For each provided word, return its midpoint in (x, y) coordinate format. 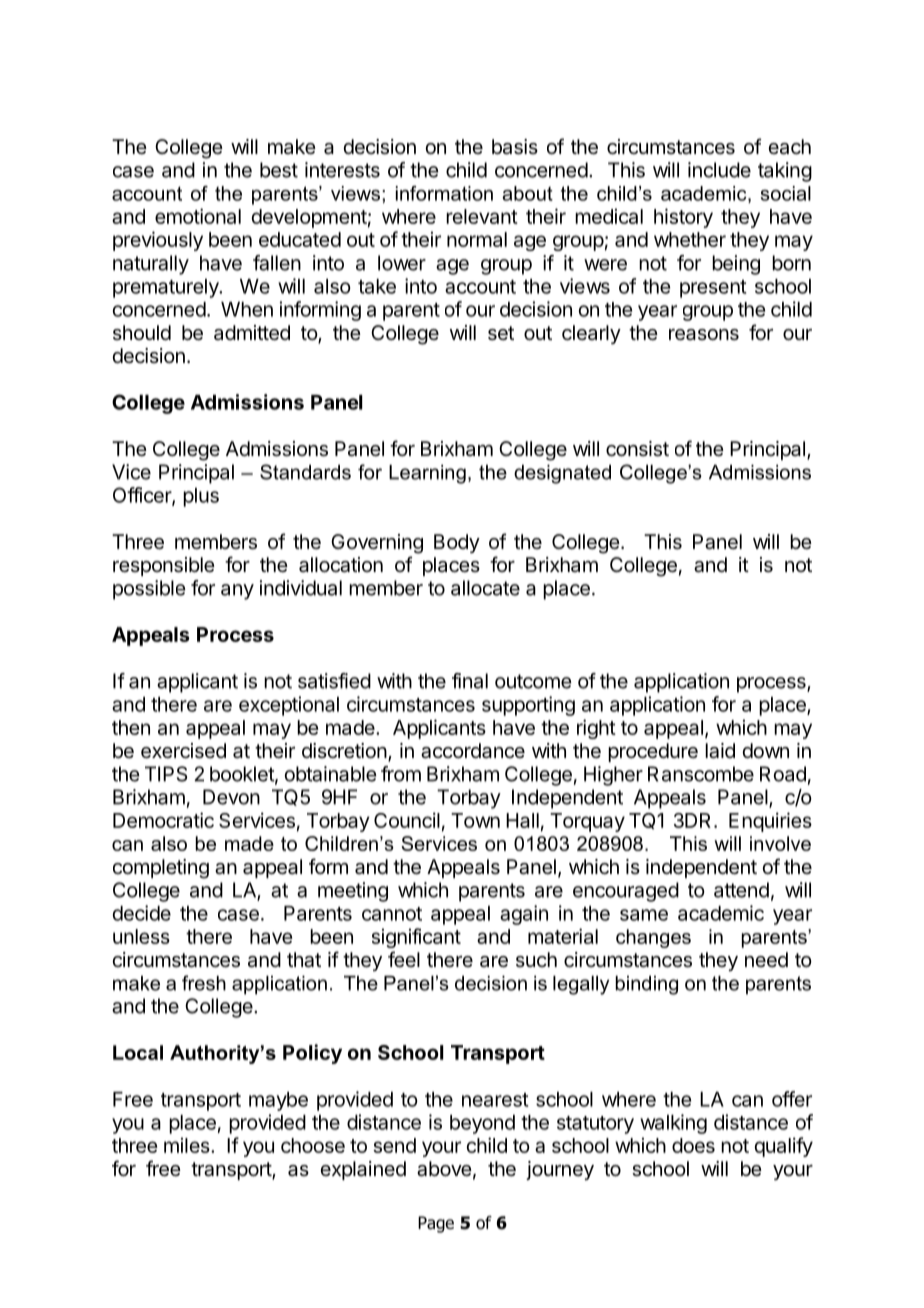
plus (201, 497)
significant (416, 938)
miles (188, 1145)
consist (637, 449)
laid (720, 751)
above (444, 1169)
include (719, 170)
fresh (204, 983)
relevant (482, 216)
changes (653, 938)
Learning (427, 474)
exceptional (289, 706)
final (470, 681)
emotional (198, 216)
